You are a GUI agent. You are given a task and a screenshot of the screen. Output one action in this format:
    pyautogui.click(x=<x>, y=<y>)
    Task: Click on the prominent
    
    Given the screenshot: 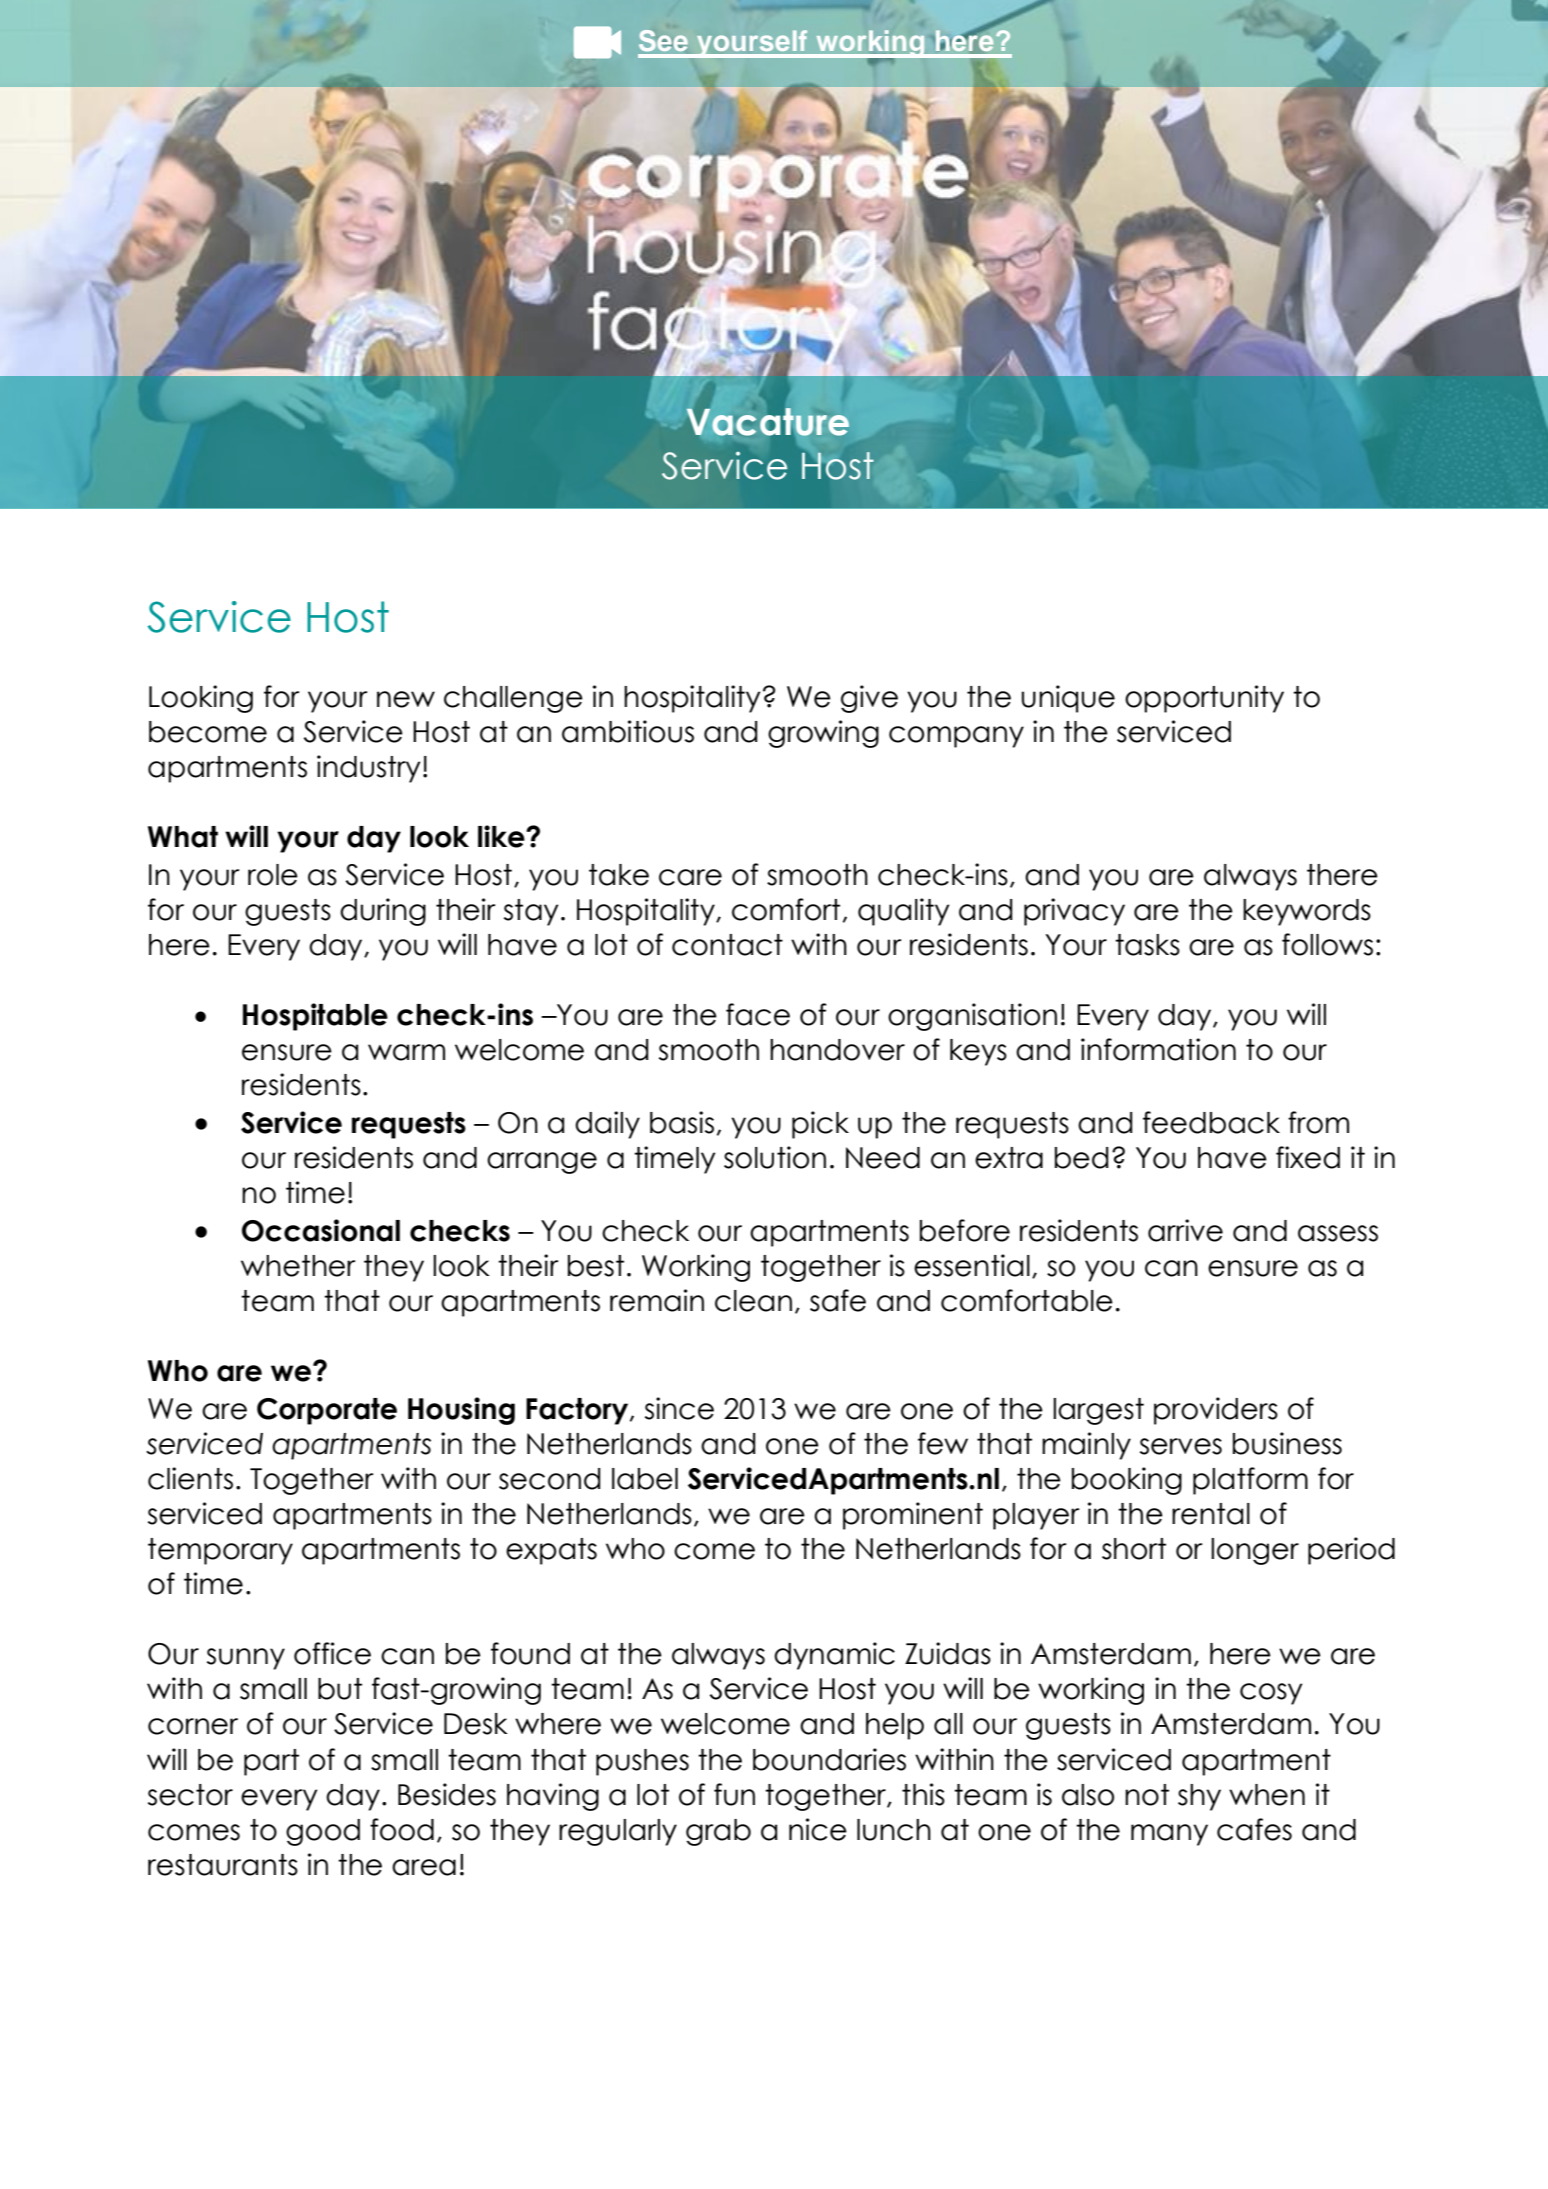 What is the action you would take?
    pyautogui.click(x=913, y=1516)
